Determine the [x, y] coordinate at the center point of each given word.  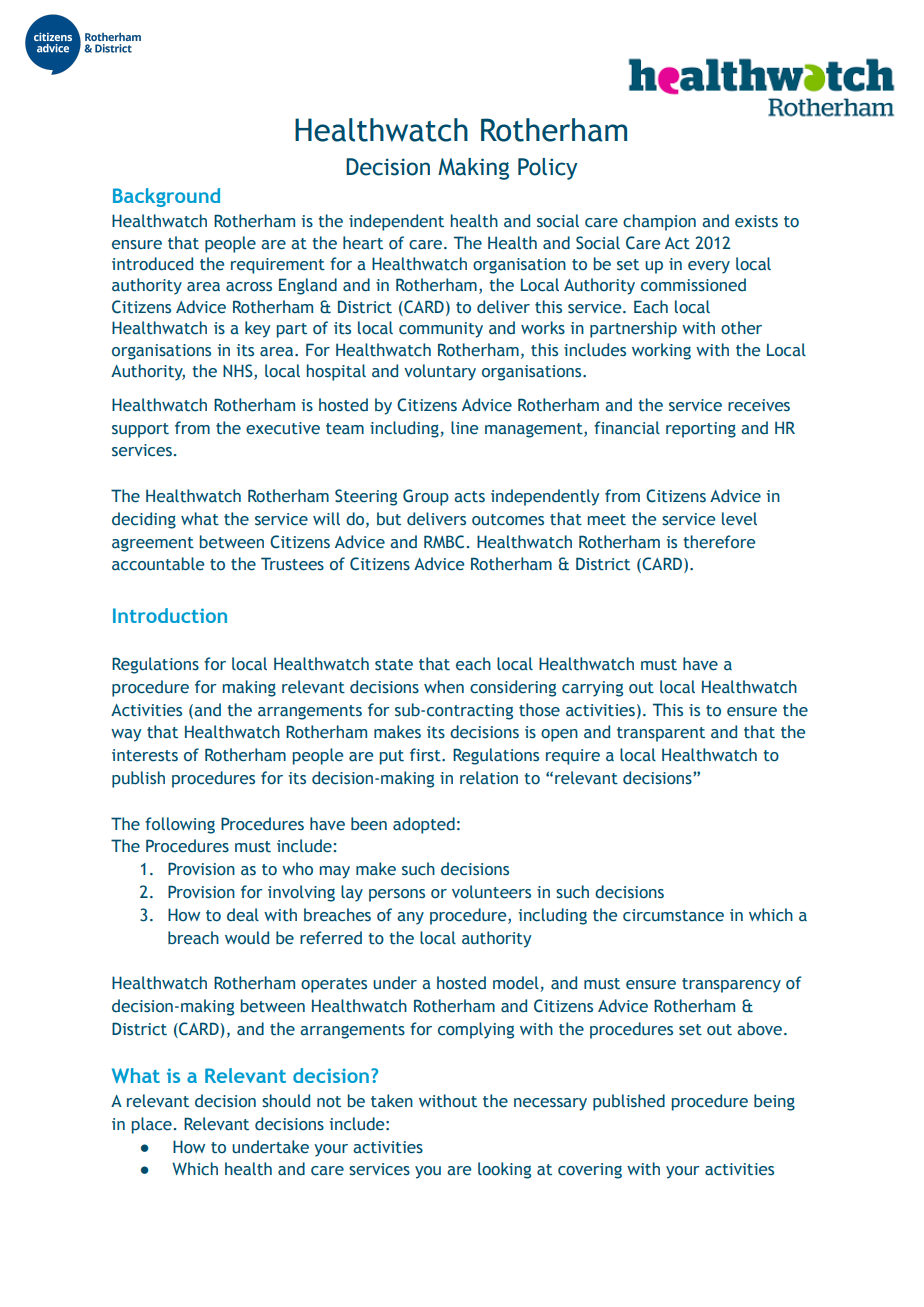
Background [166, 197]
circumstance [673, 915]
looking [504, 1170]
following [180, 825]
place [152, 1125]
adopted [424, 825]
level [739, 519]
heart [363, 243]
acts [469, 497]
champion [659, 222]
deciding [144, 520]
